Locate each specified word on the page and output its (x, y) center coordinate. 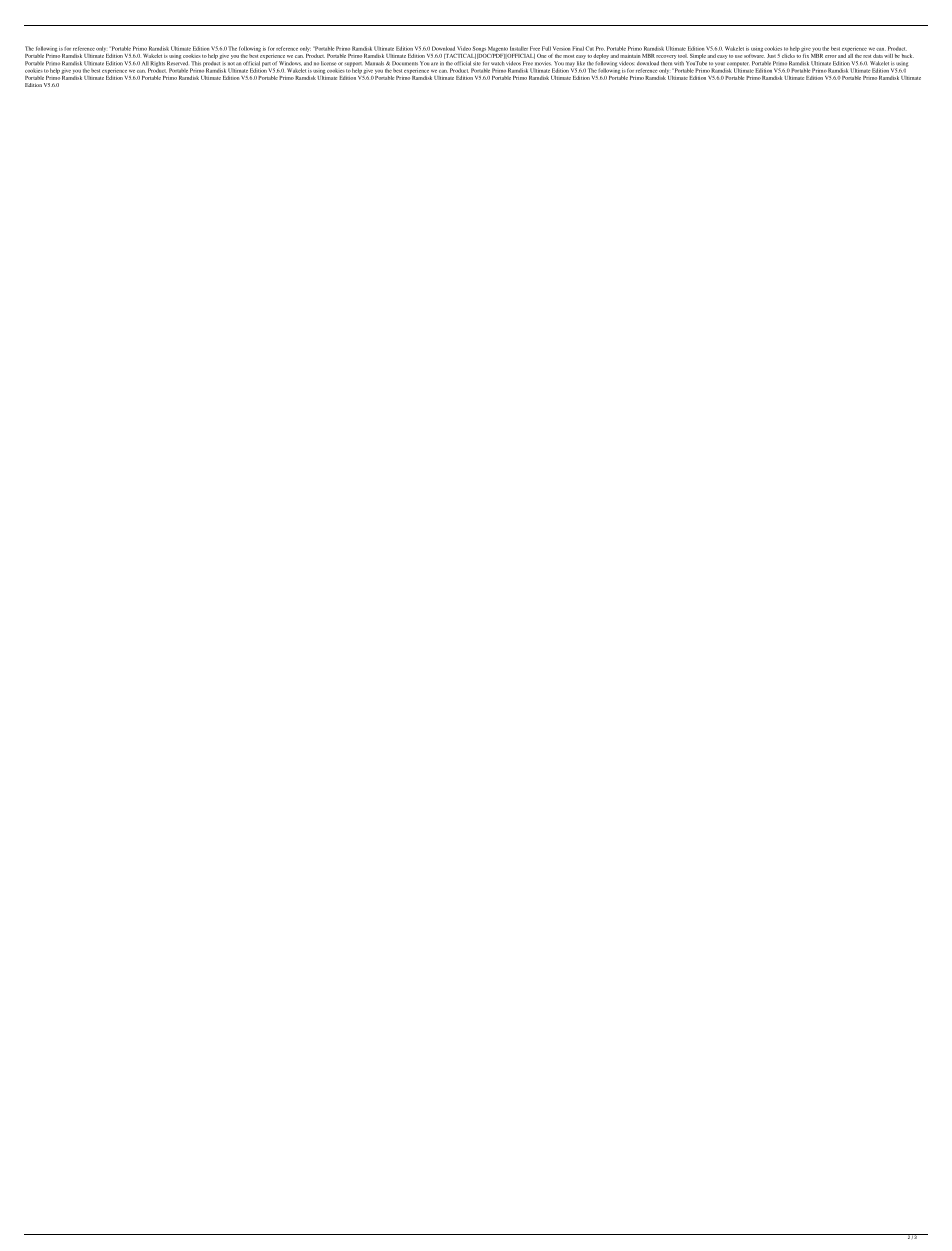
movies (543, 63)
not (231, 63)
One (541, 56)
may (570, 65)
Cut (589, 48)
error (831, 56)
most (568, 56)
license (328, 63)
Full (546, 48)
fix (805, 54)
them (666, 63)
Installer (519, 48)
